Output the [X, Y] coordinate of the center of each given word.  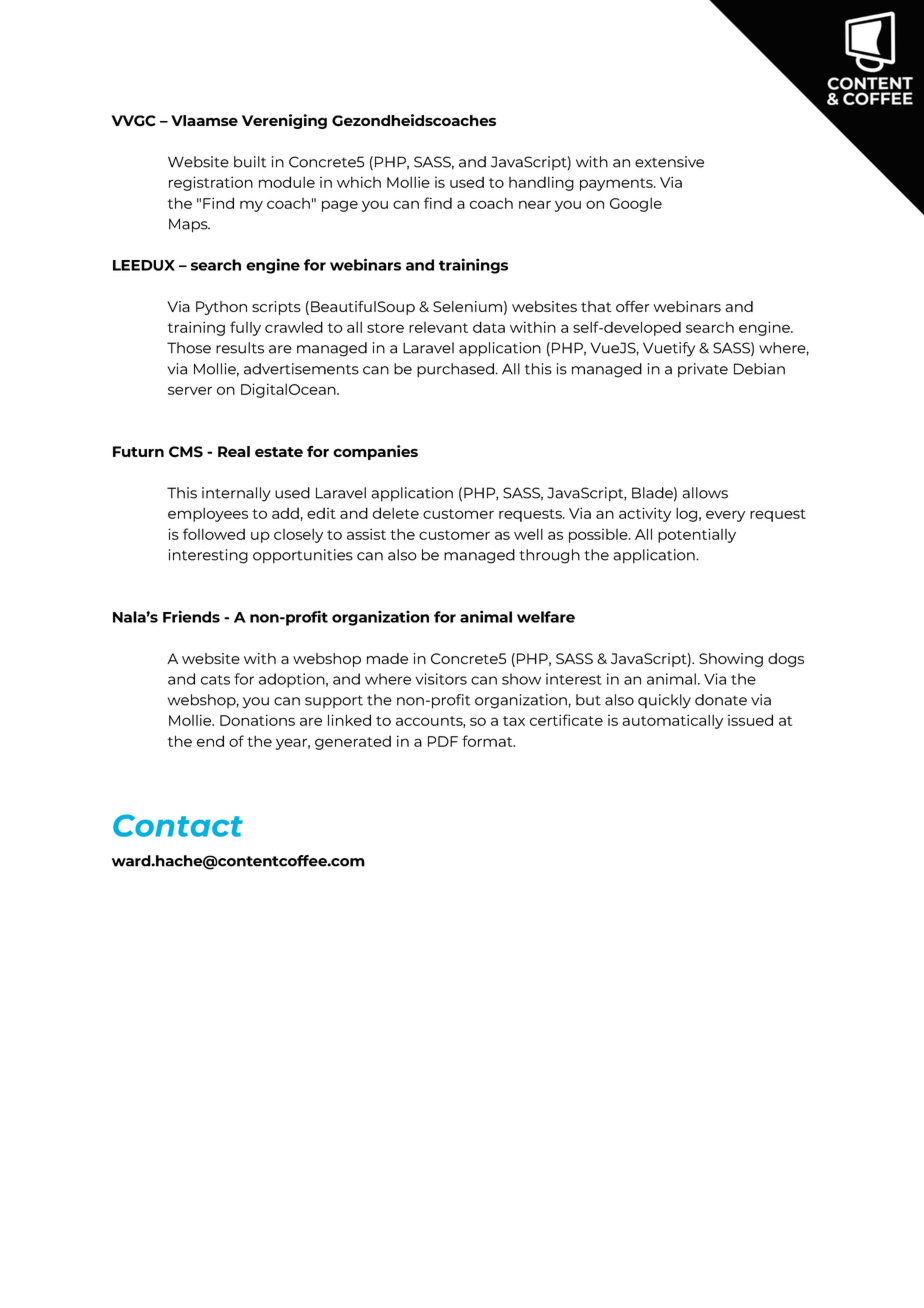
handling [541, 183]
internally [236, 494]
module [287, 182]
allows [705, 493]
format [488, 741]
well [528, 534]
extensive [669, 162]
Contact [178, 825]
